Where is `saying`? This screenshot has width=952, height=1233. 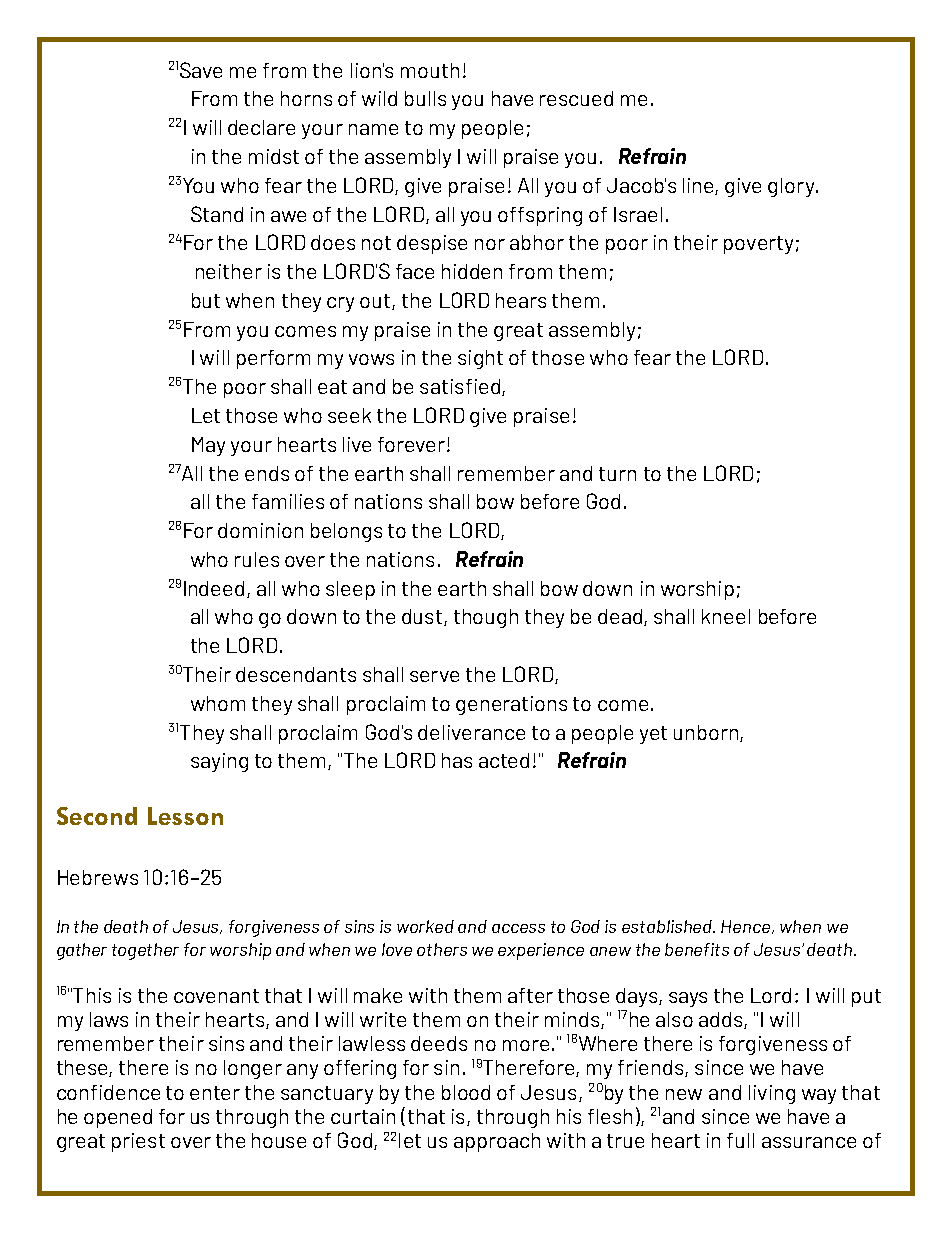
saying is located at coordinates (219, 762).
